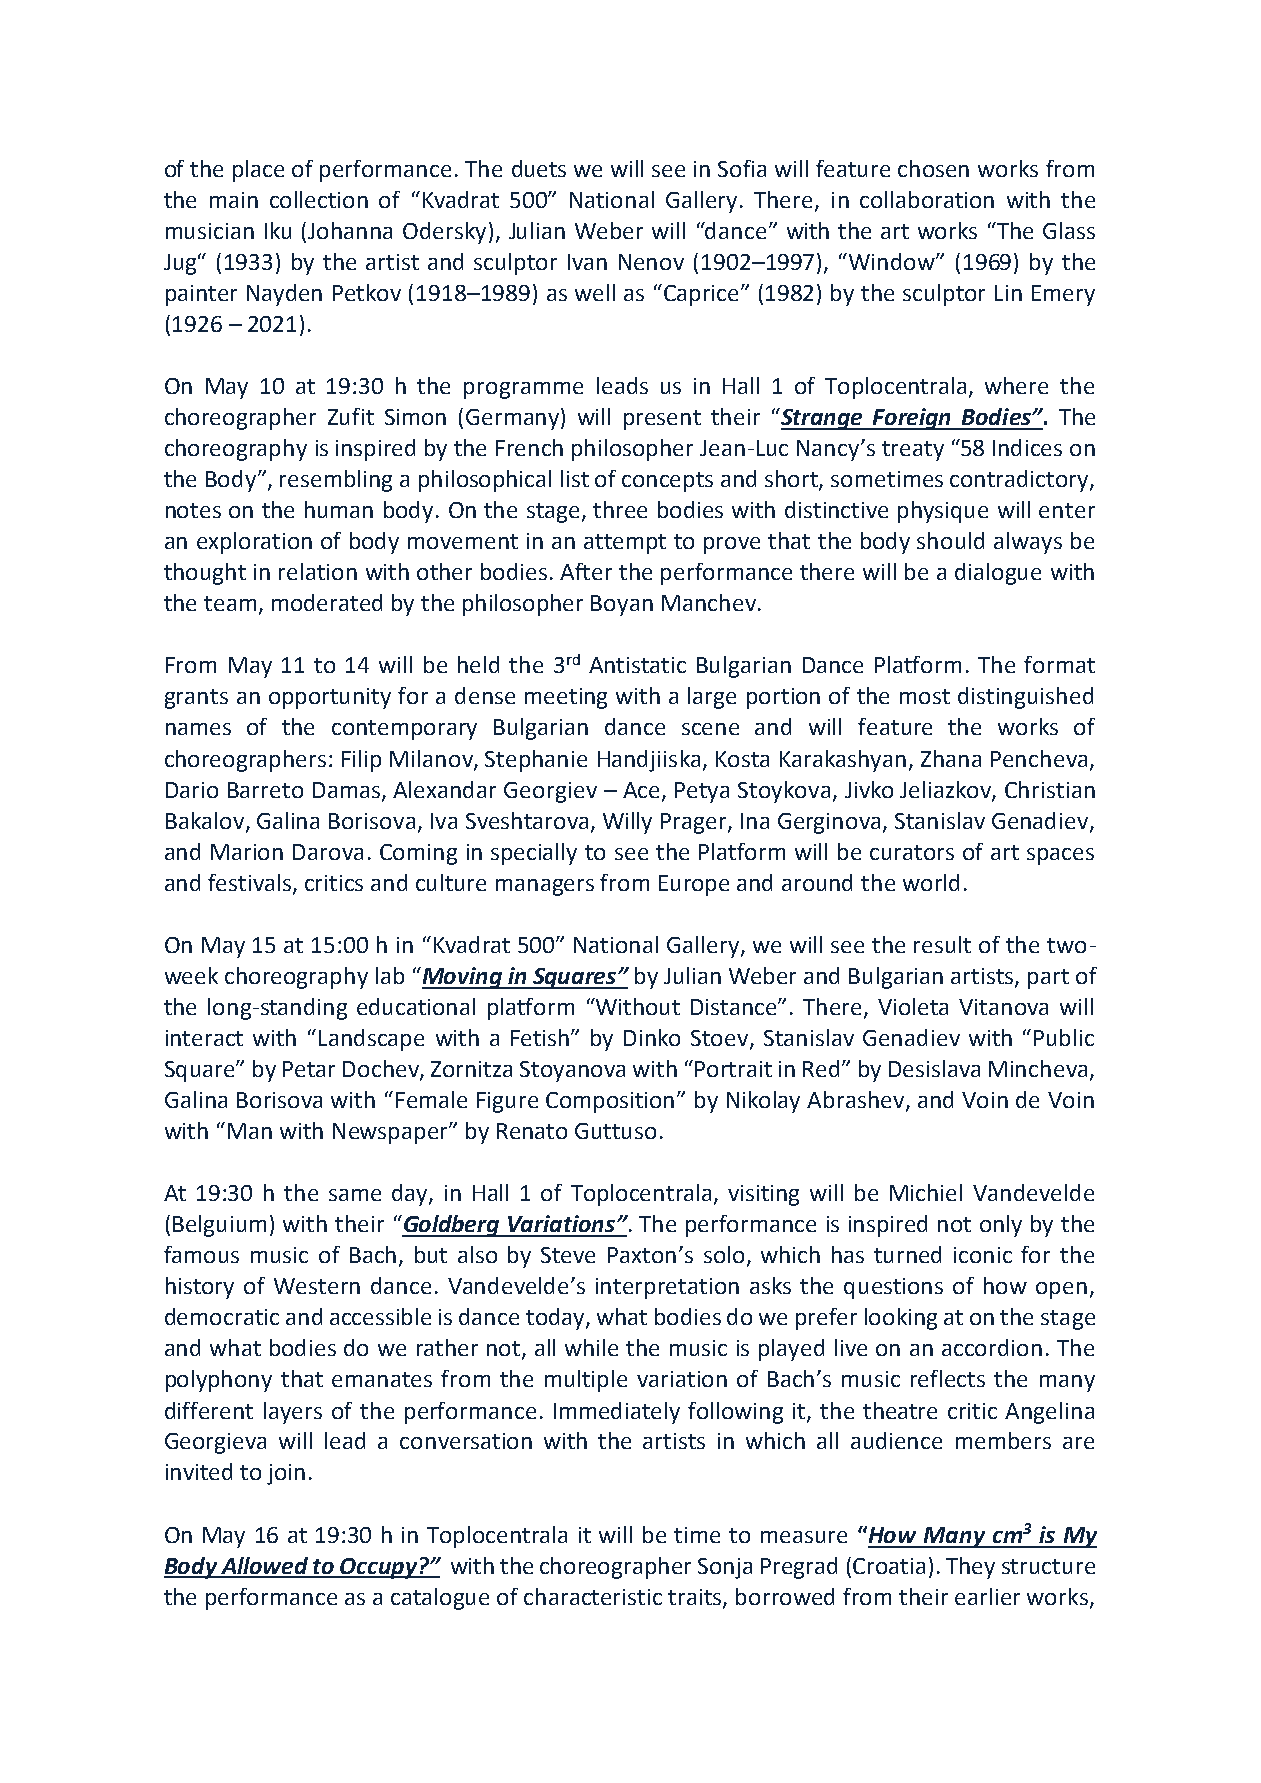  Describe the element at coordinates (379, 1568) in the document. I see `Occupy` at that location.
